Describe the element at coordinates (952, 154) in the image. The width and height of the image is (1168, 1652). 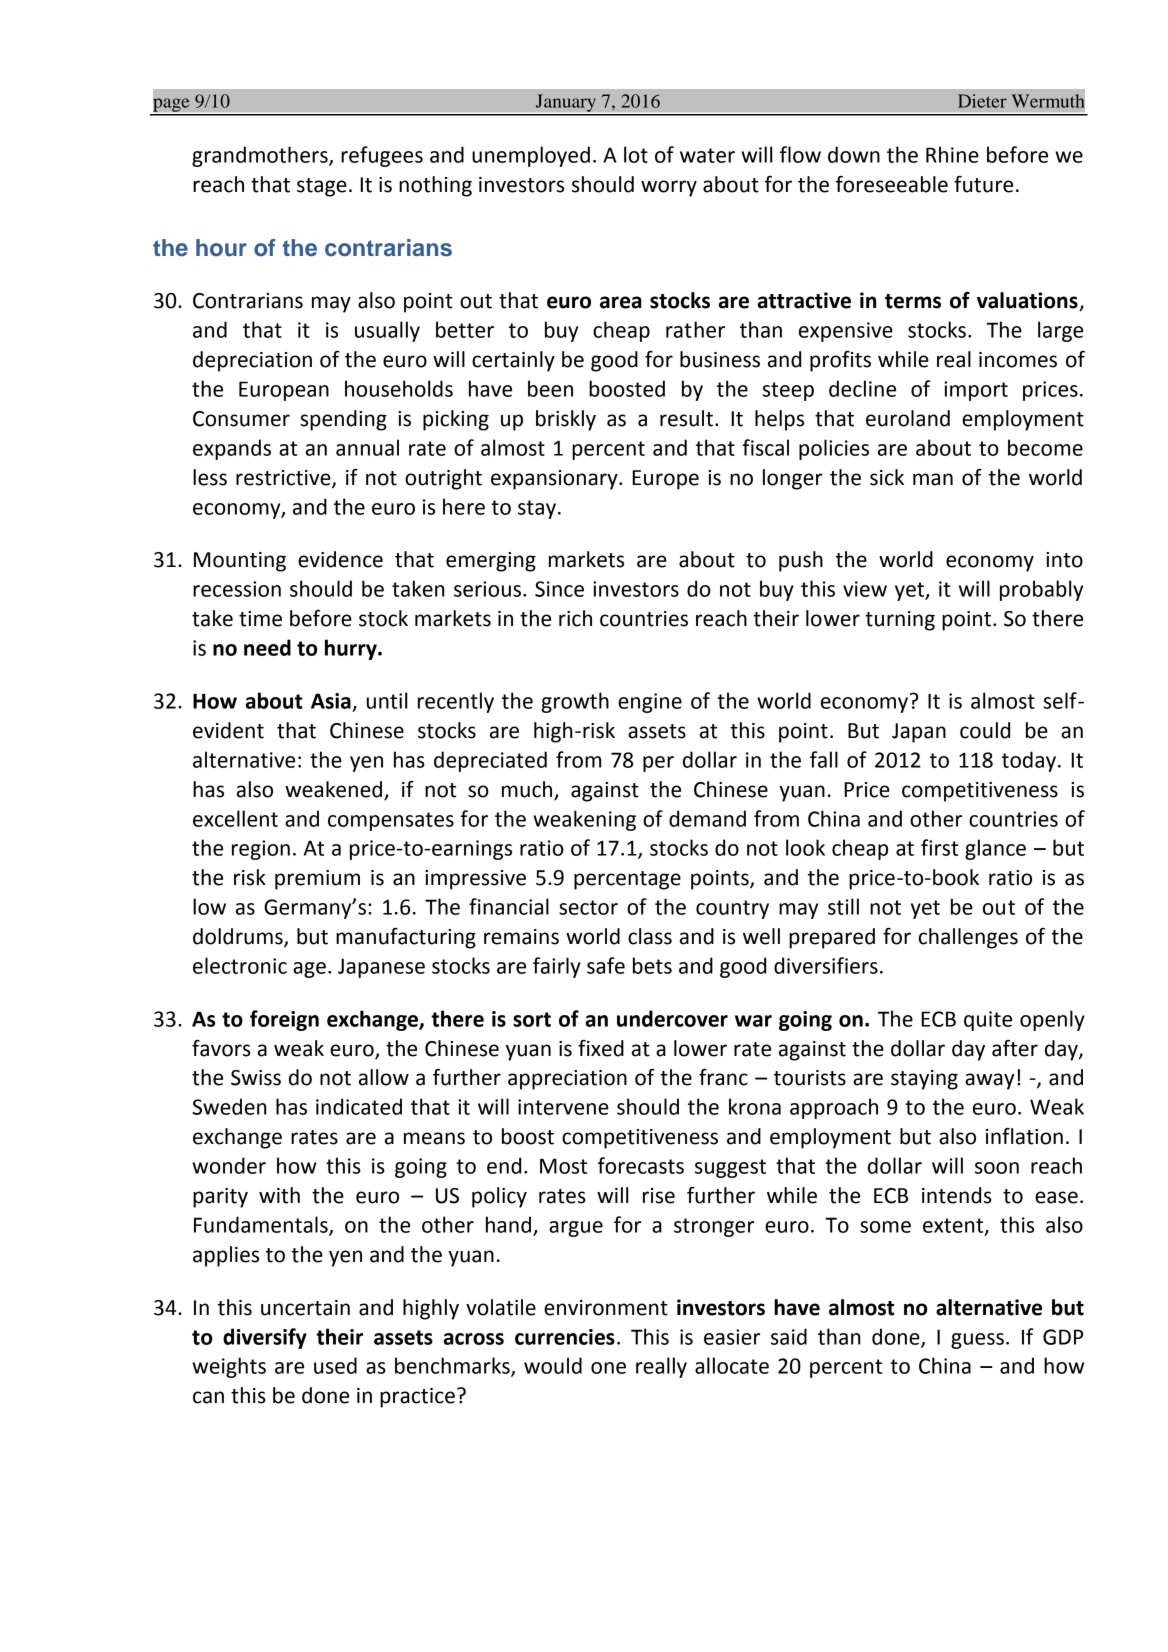
I see `Rhine` at that location.
